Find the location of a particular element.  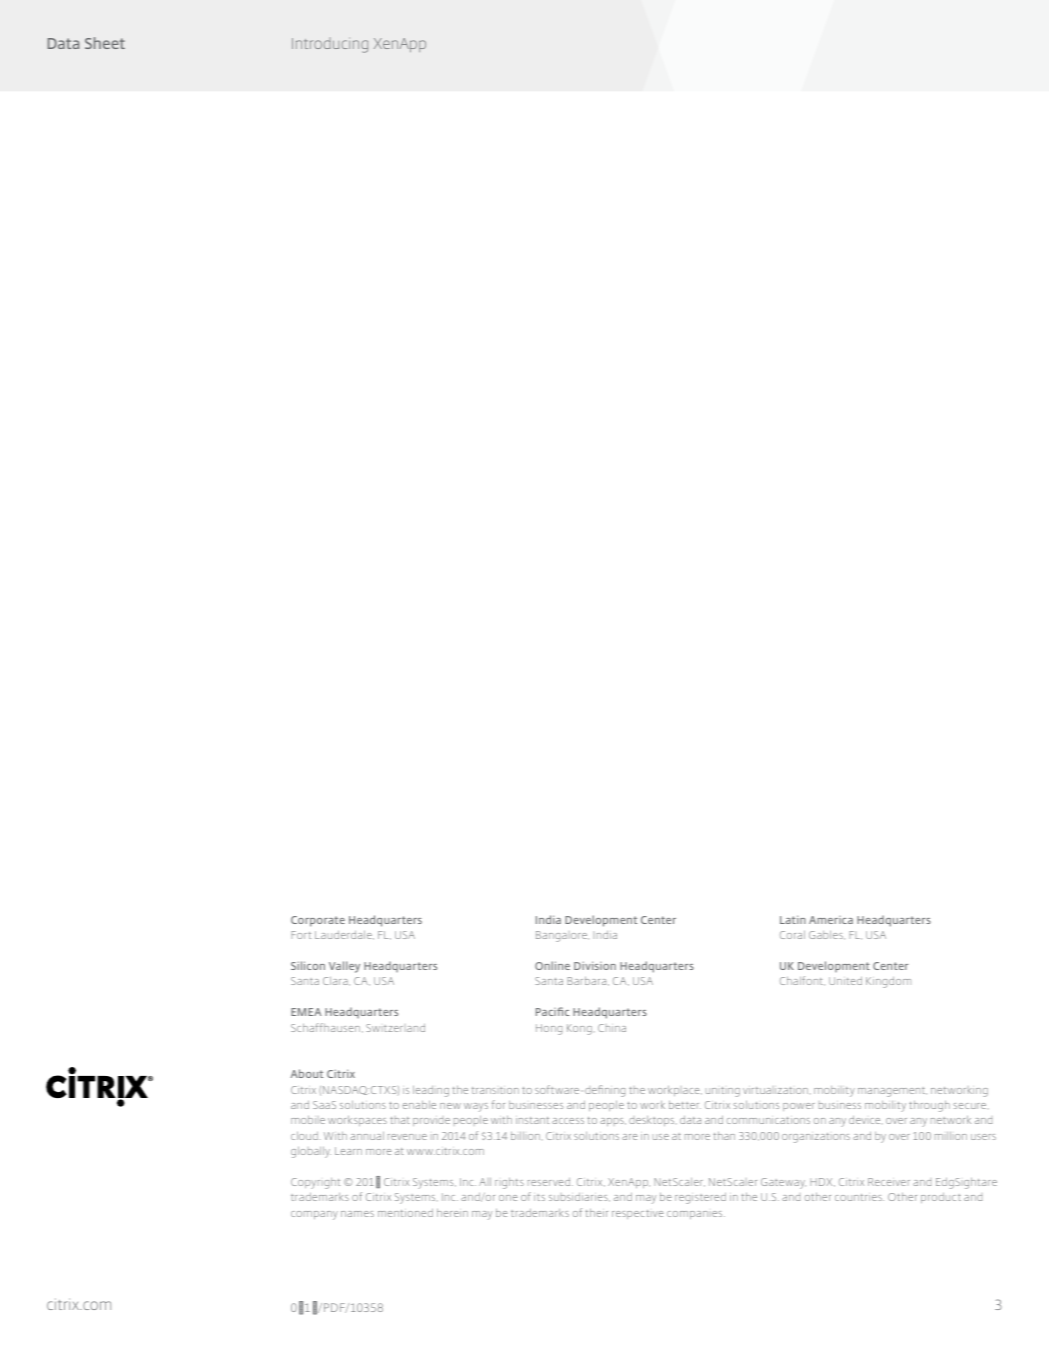

Latin is located at coordinates (793, 919).
